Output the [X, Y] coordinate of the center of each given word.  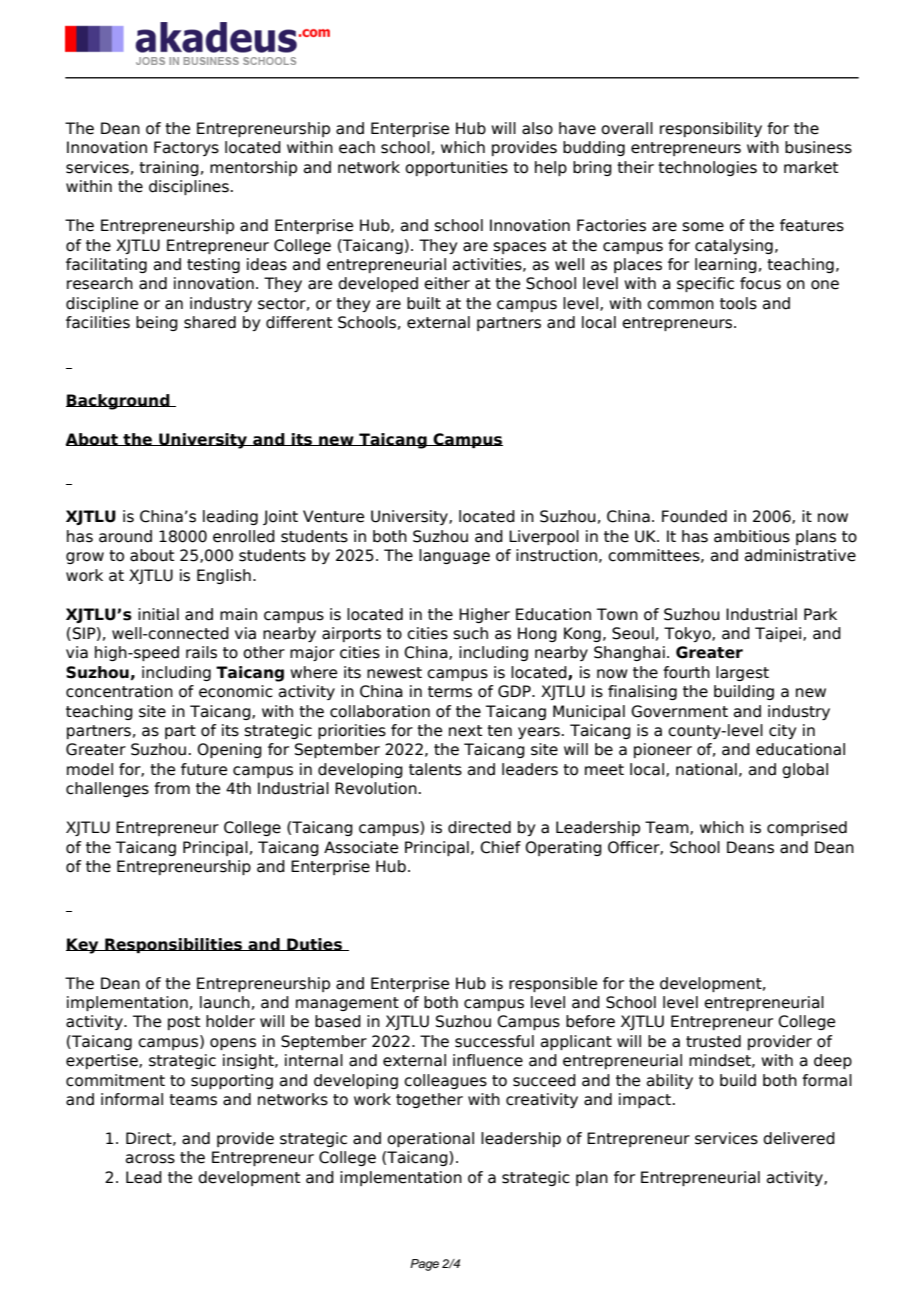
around [125, 536]
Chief [500, 847]
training [169, 168]
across [150, 1159]
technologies [707, 168]
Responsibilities [174, 945]
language [454, 556]
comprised [807, 828]
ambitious [752, 536]
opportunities [456, 168]
